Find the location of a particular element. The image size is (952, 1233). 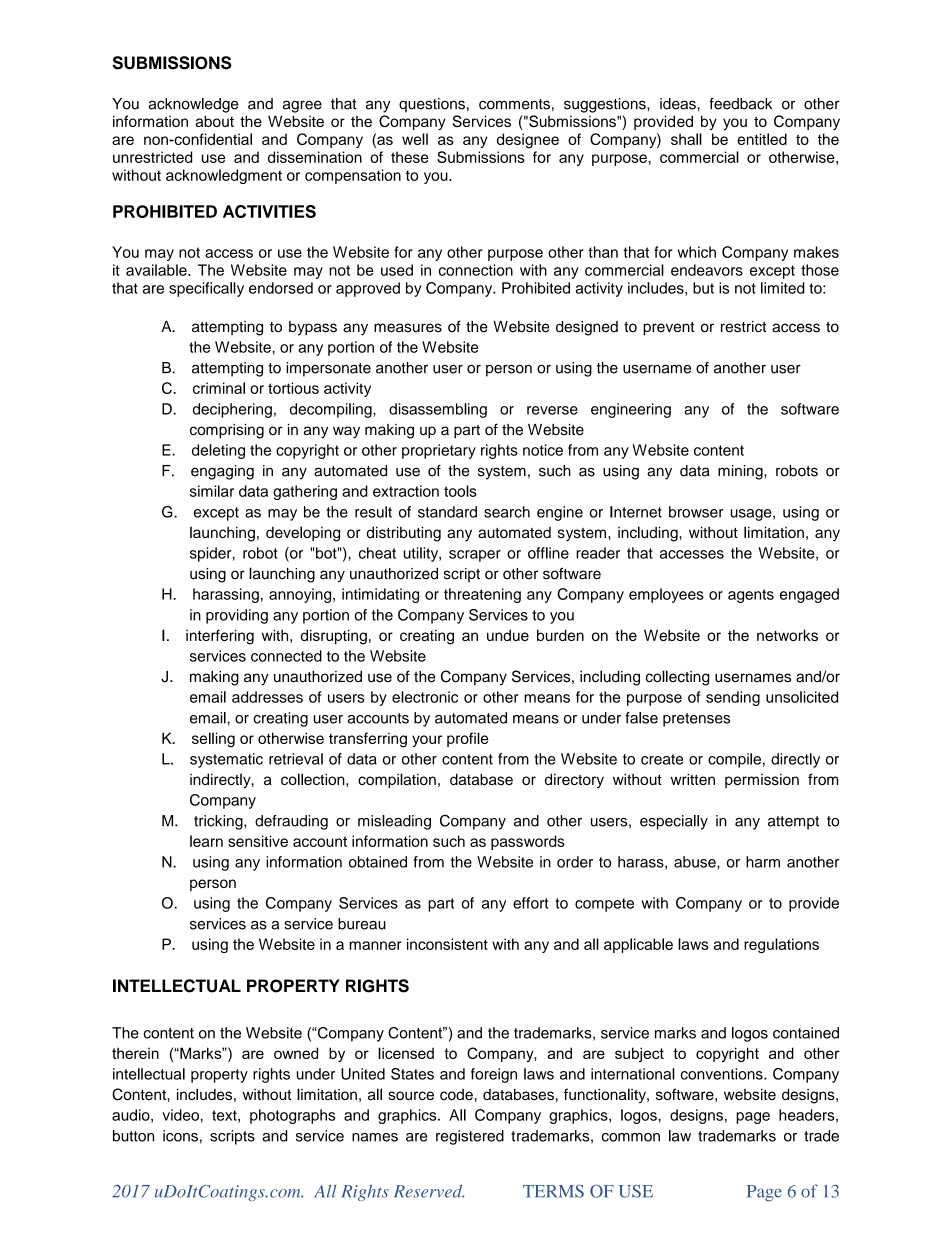

mining is located at coordinates (741, 472).
